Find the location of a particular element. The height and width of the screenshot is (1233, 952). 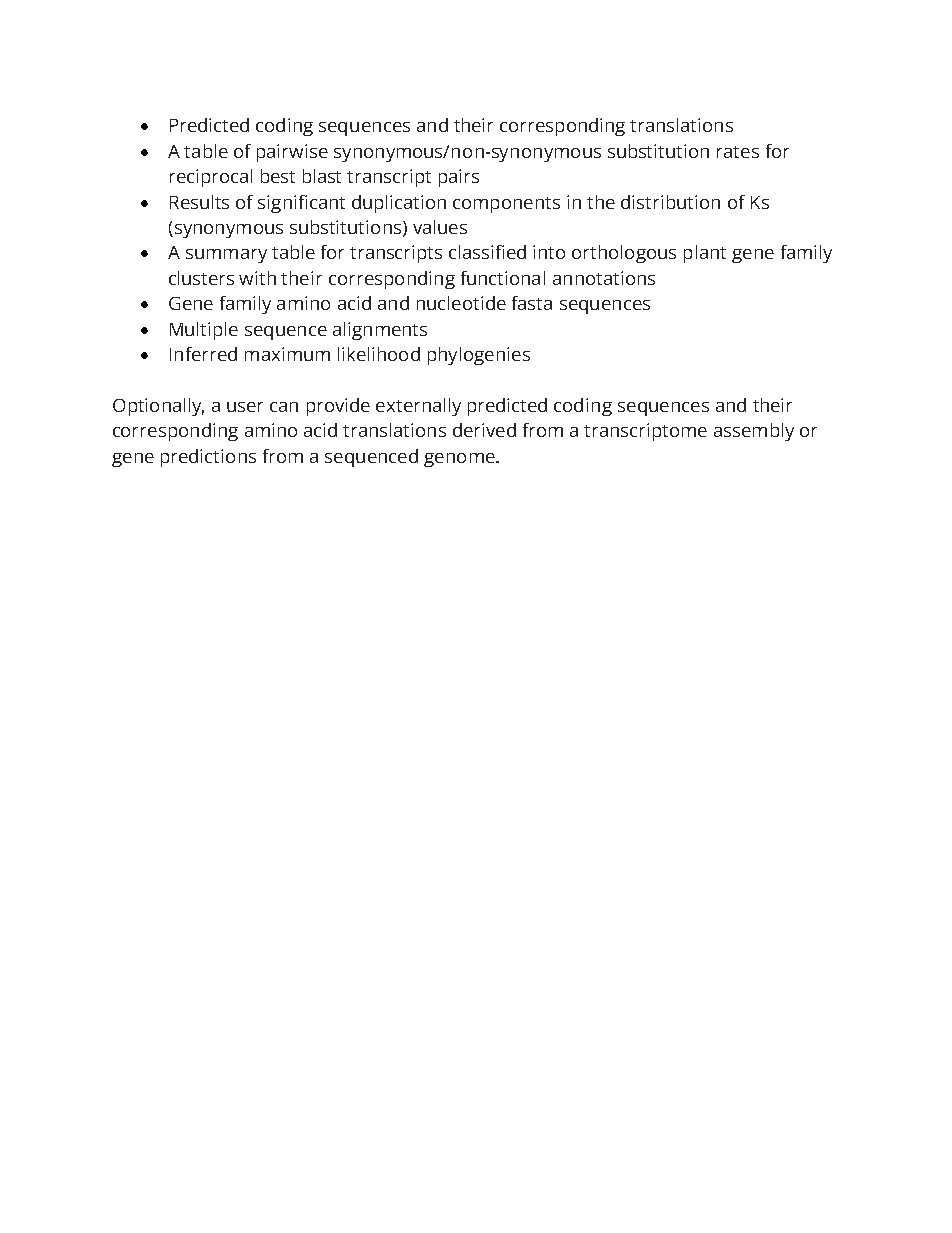

reciprocal is located at coordinates (211, 178).
